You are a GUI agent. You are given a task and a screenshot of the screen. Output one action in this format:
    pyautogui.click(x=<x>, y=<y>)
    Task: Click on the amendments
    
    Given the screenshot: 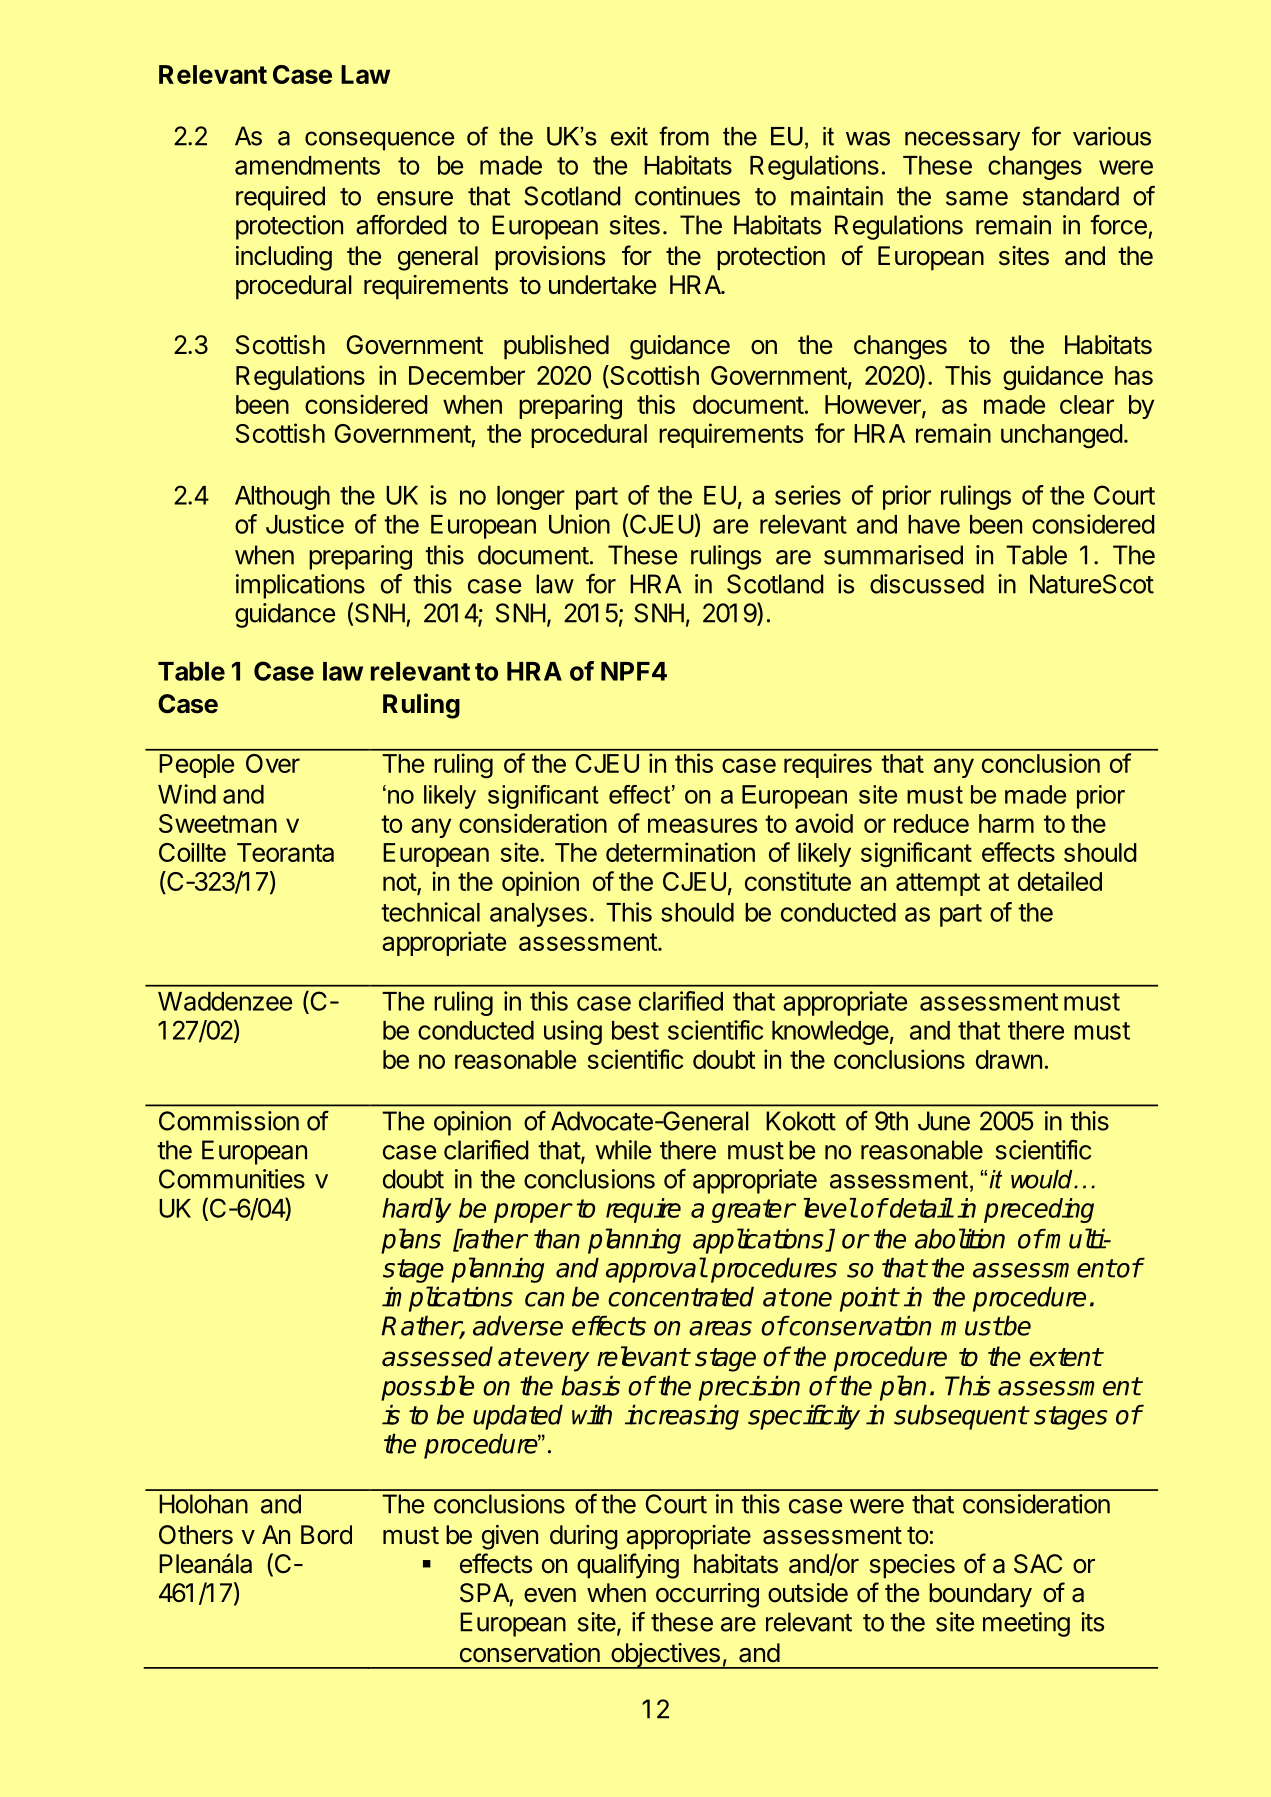 What is the action you would take?
    pyautogui.click(x=307, y=165)
